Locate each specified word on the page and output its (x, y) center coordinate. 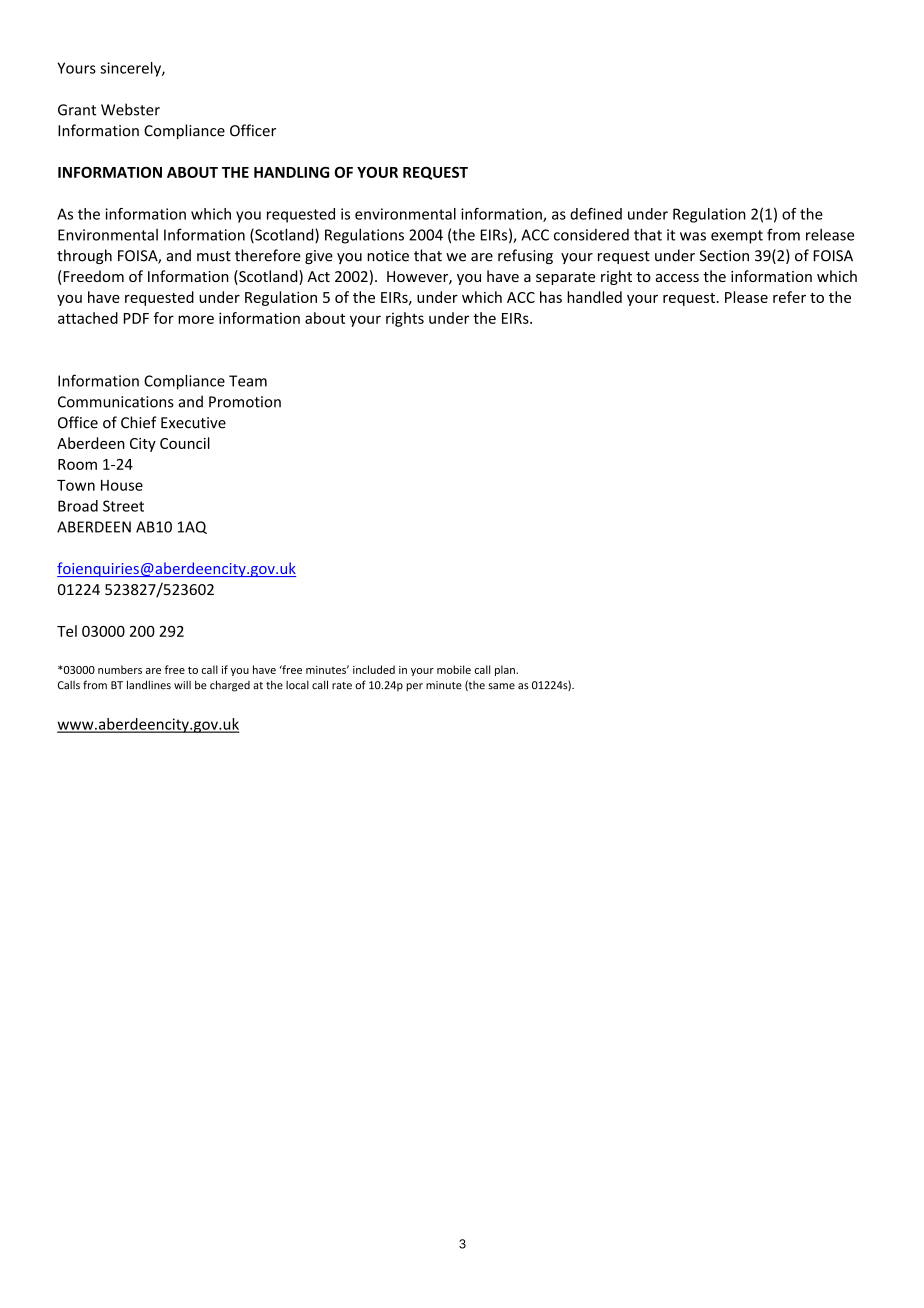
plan (506, 670)
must (214, 256)
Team (248, 381)
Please (746, 297)
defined (596, 214)
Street (123, 506)
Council (185, 443)
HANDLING (291, 172)
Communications (116, 402)
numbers (120, 669)
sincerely (131, 69)
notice (388, 256)
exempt (737, 237)
